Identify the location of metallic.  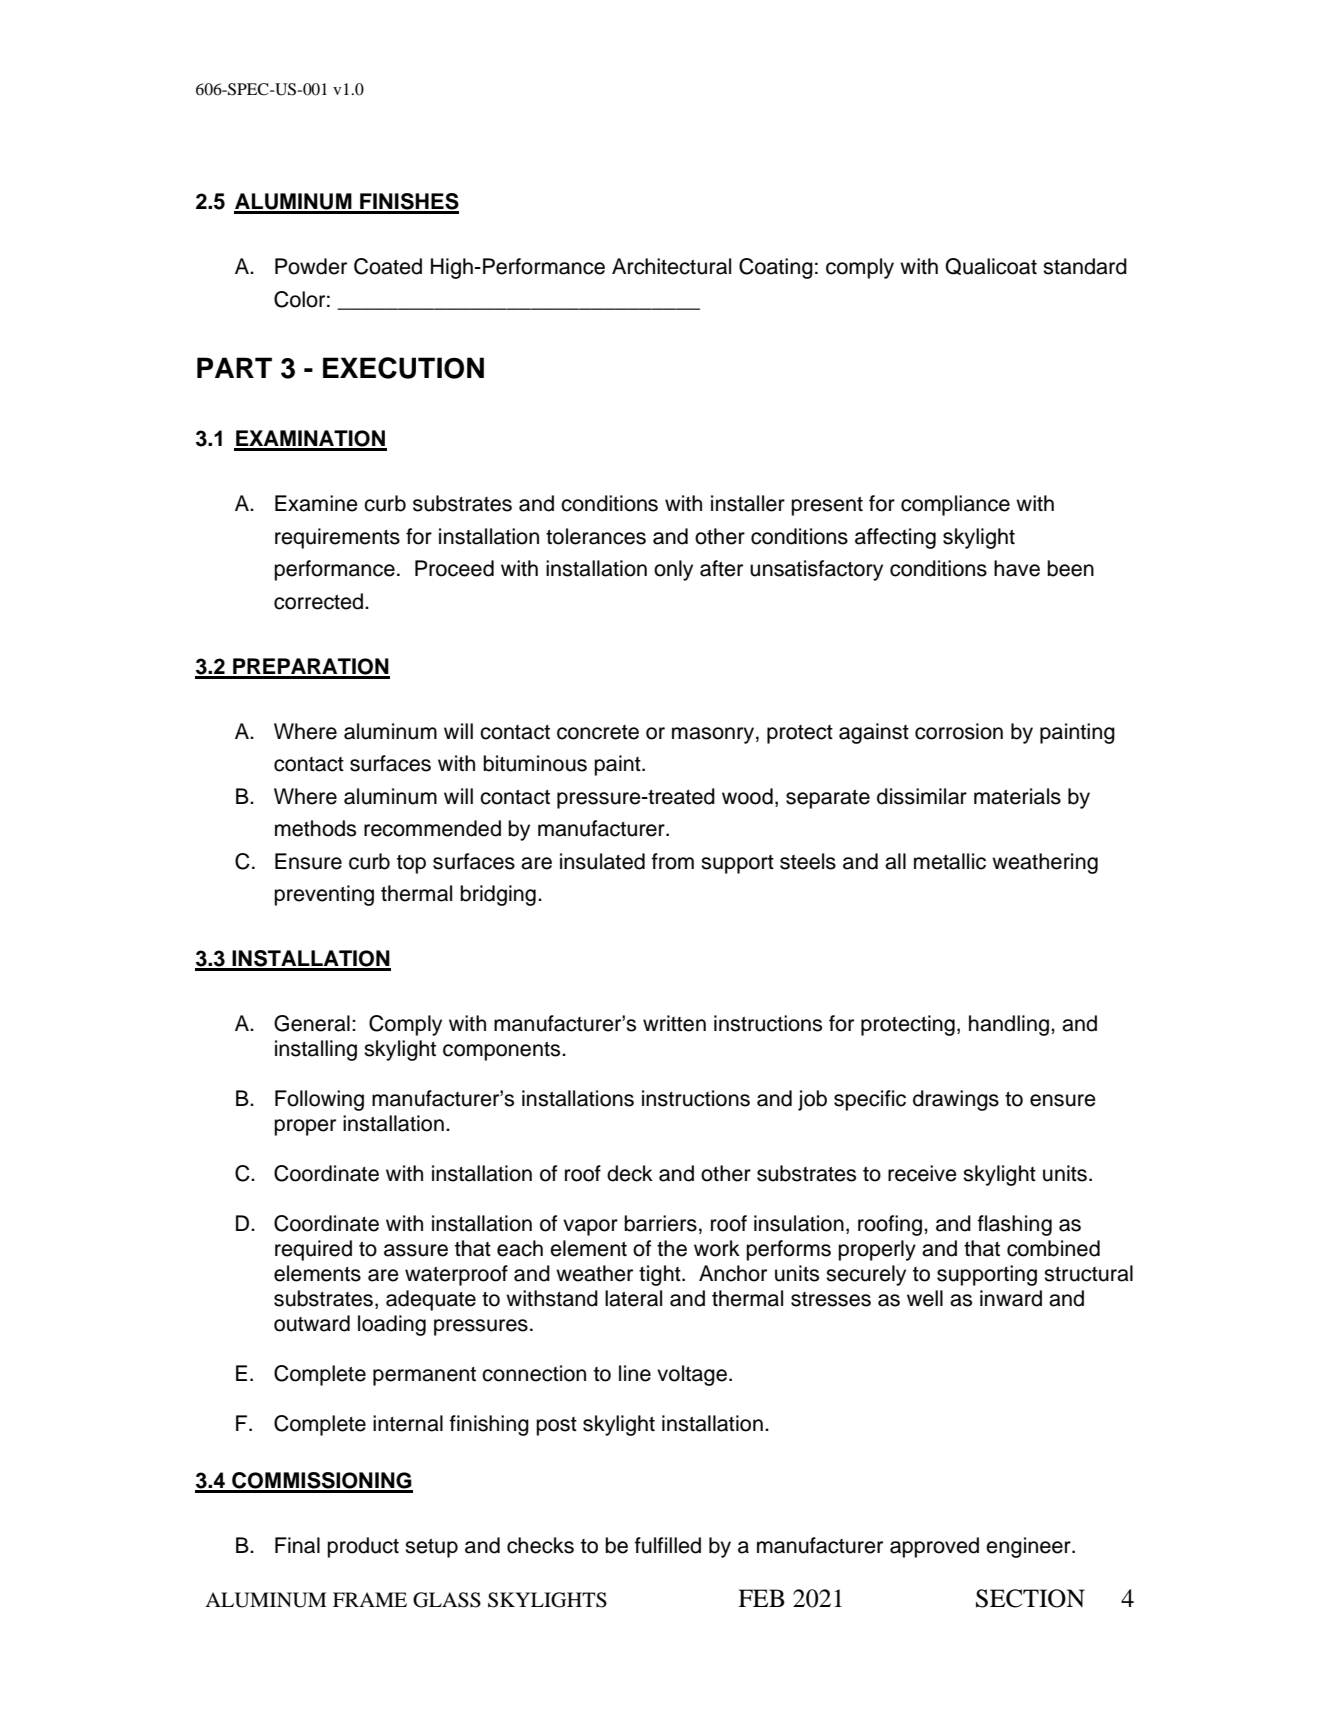
(950, 861).
